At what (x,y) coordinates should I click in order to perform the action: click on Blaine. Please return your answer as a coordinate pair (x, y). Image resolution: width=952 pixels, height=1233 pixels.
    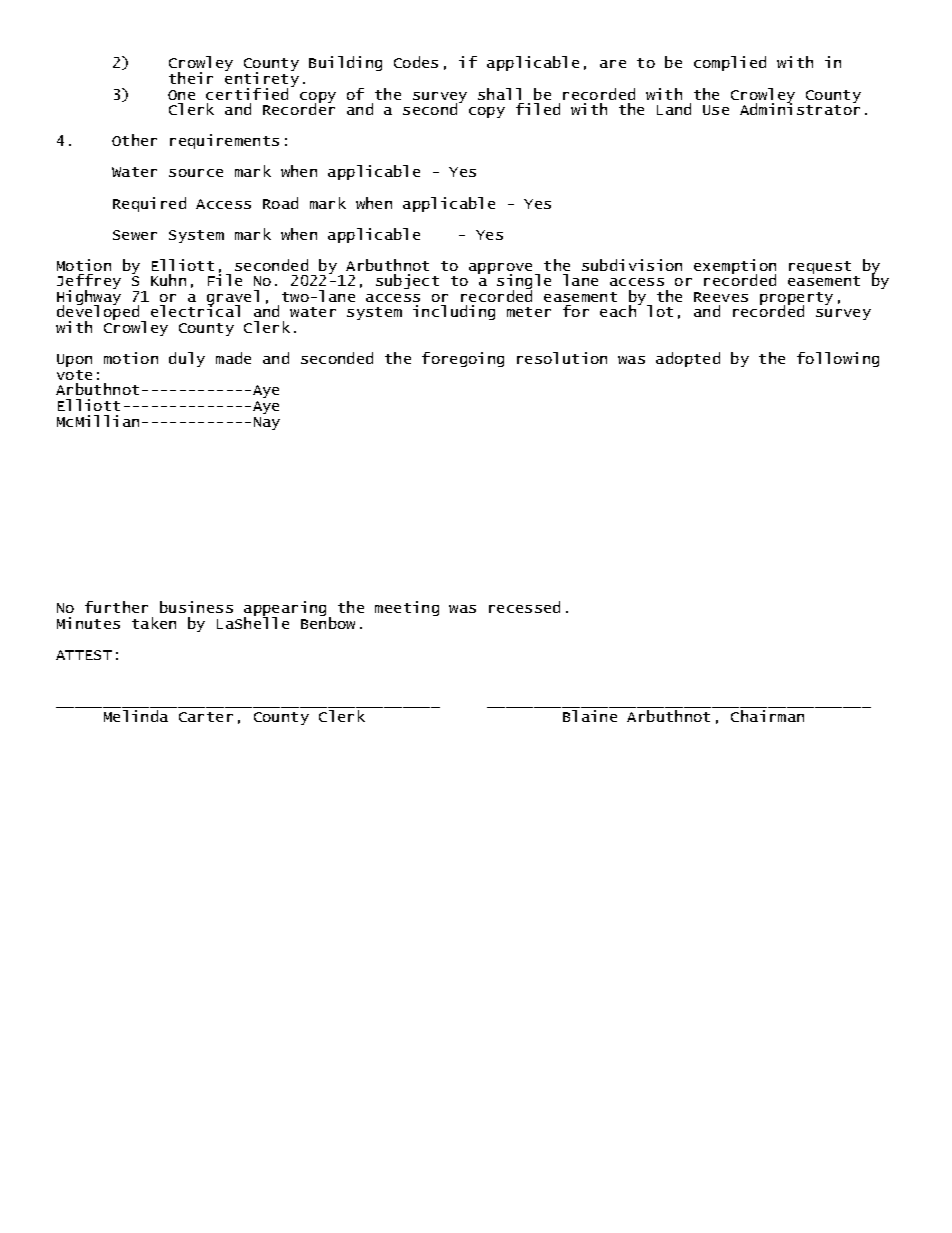
    Looking at the image, I should click on (590, 716).
